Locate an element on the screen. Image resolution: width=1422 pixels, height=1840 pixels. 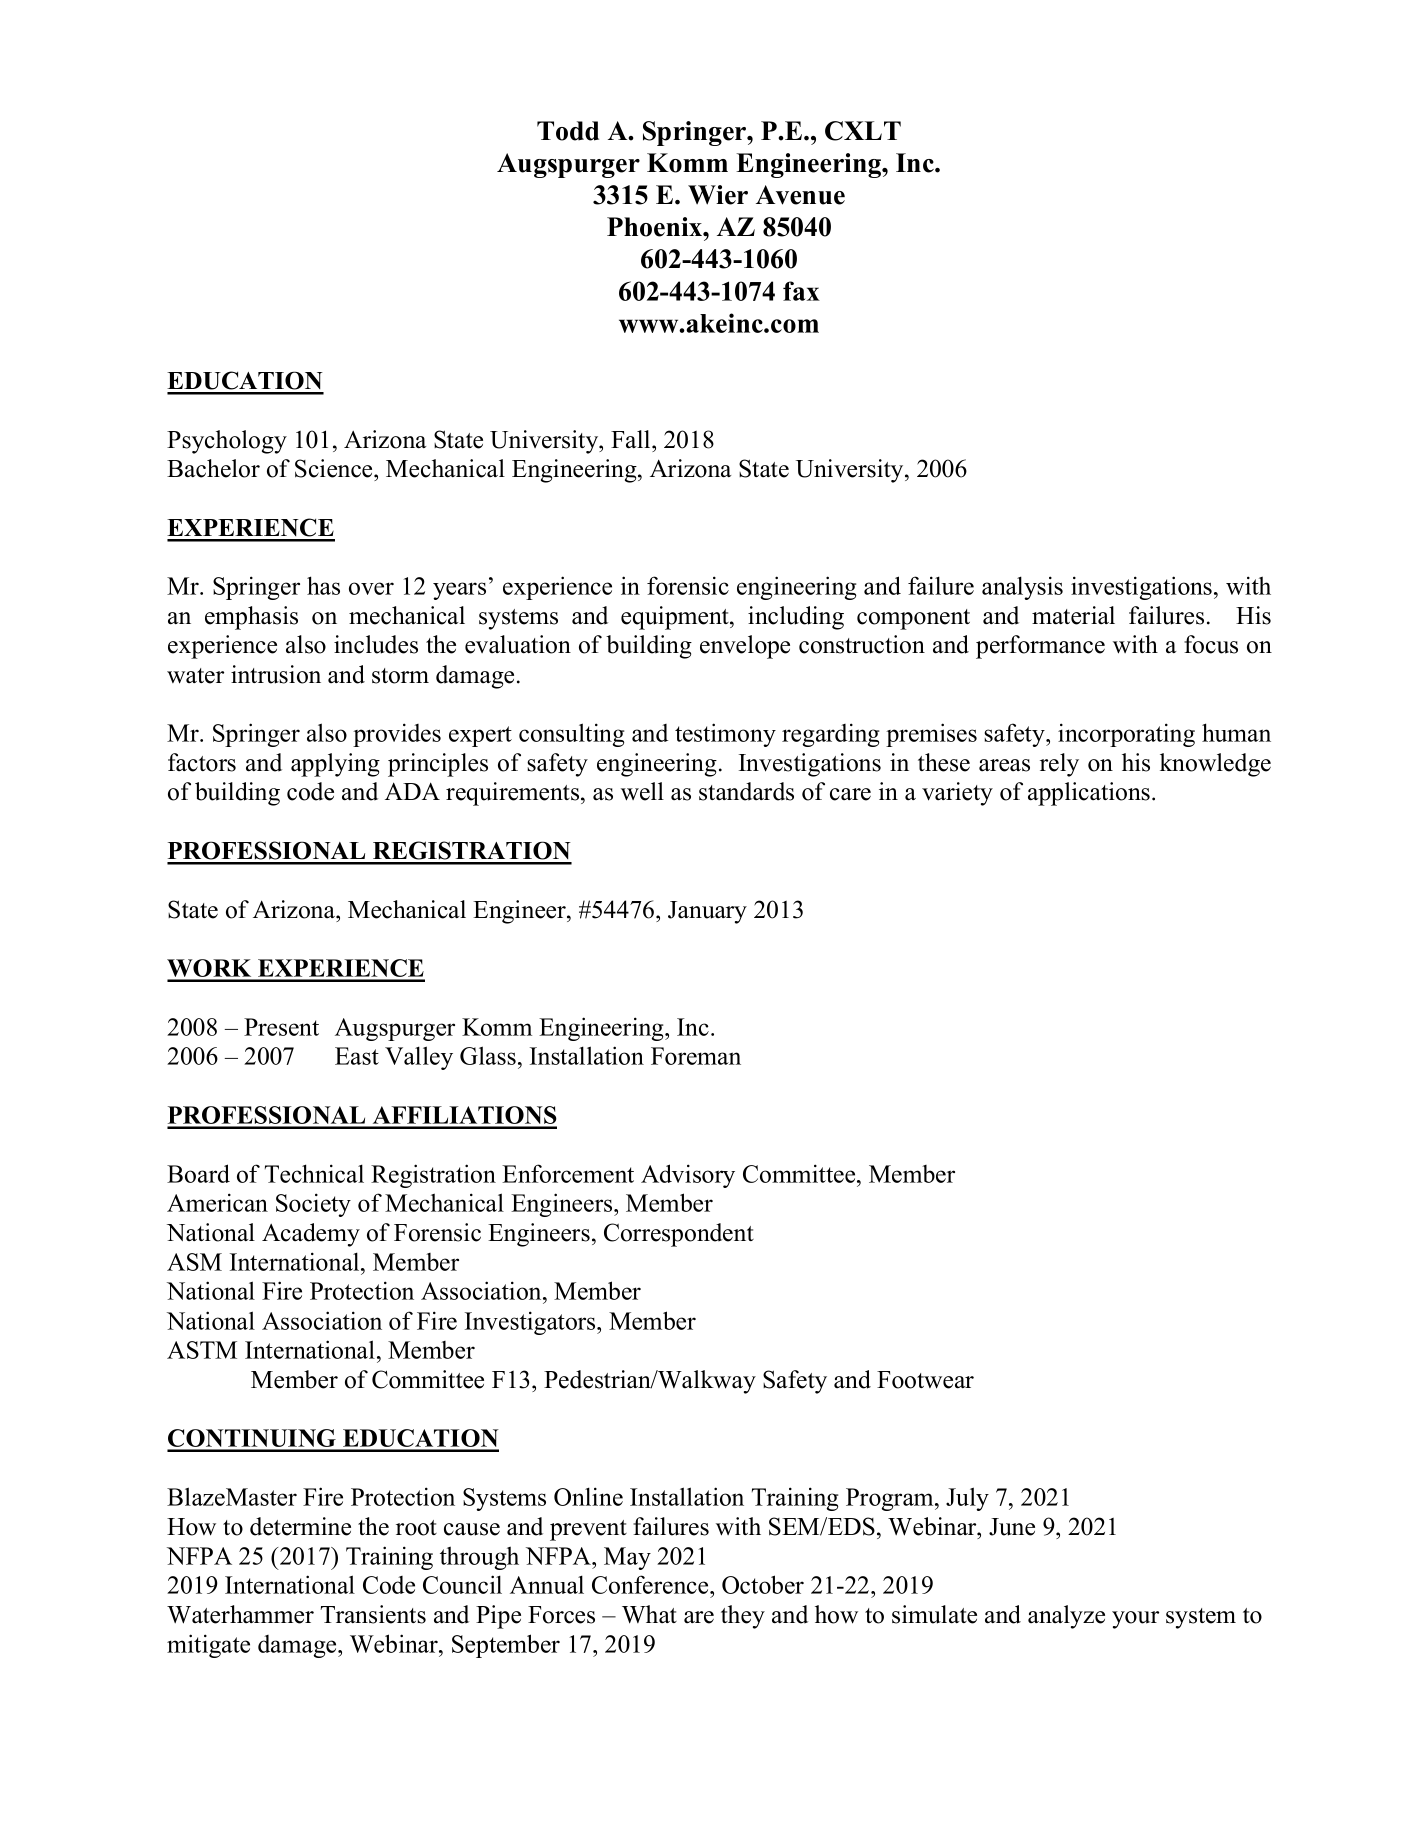
Transients is located at coordinates (373, 1614).
